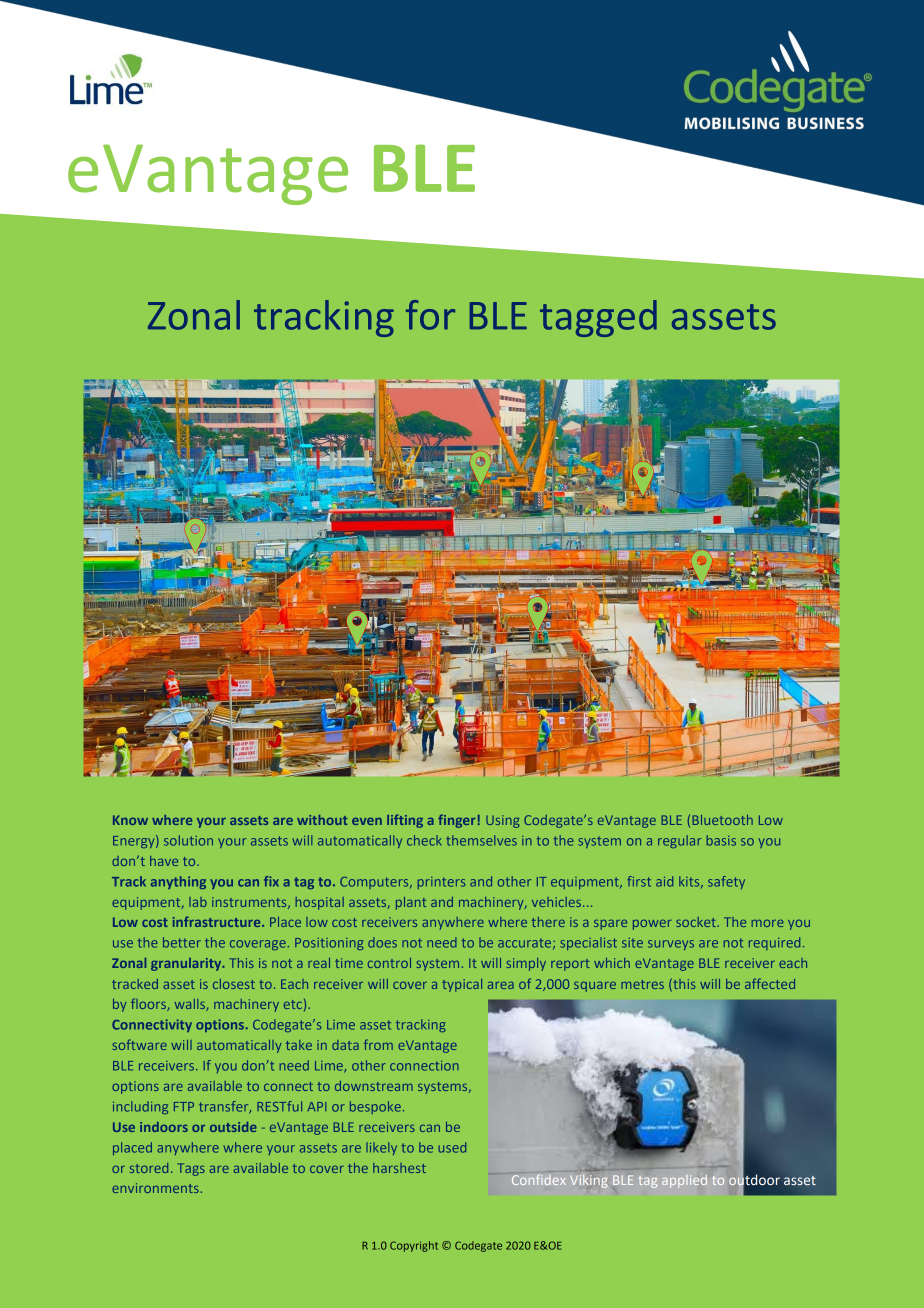 The height and width of the image is (1308, 924). Describe the element at coordinates (155, 1188) in the image. I see `environments` at that location.
